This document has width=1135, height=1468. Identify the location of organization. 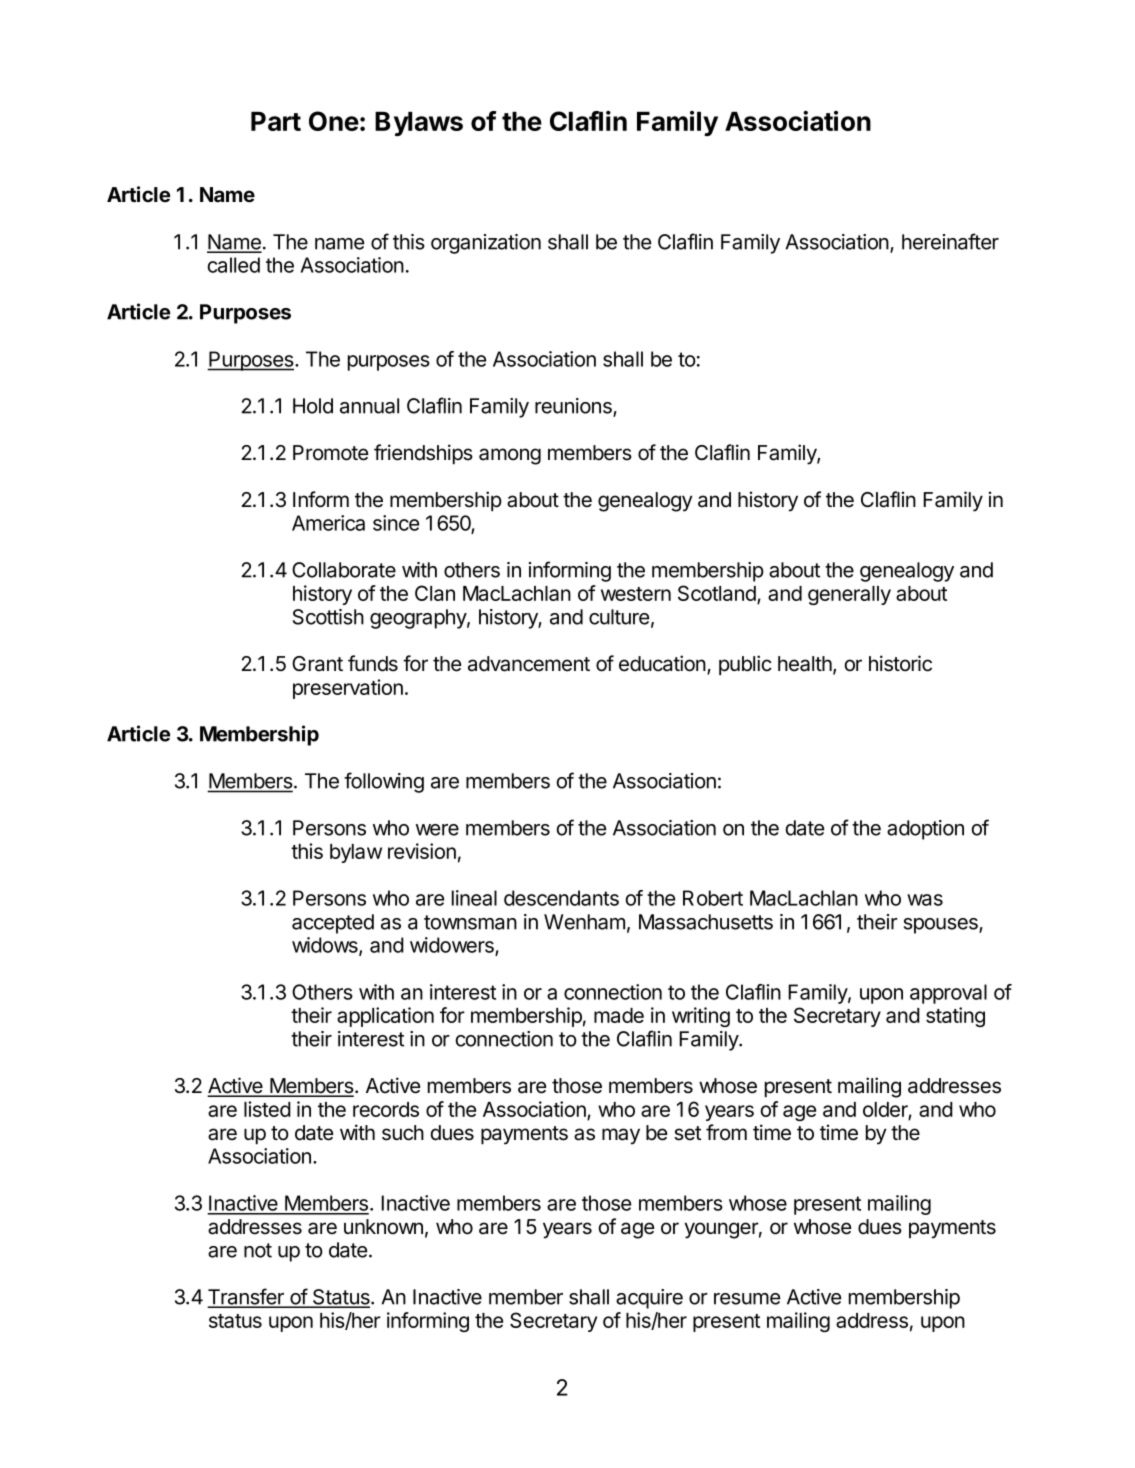
(486, 244).
